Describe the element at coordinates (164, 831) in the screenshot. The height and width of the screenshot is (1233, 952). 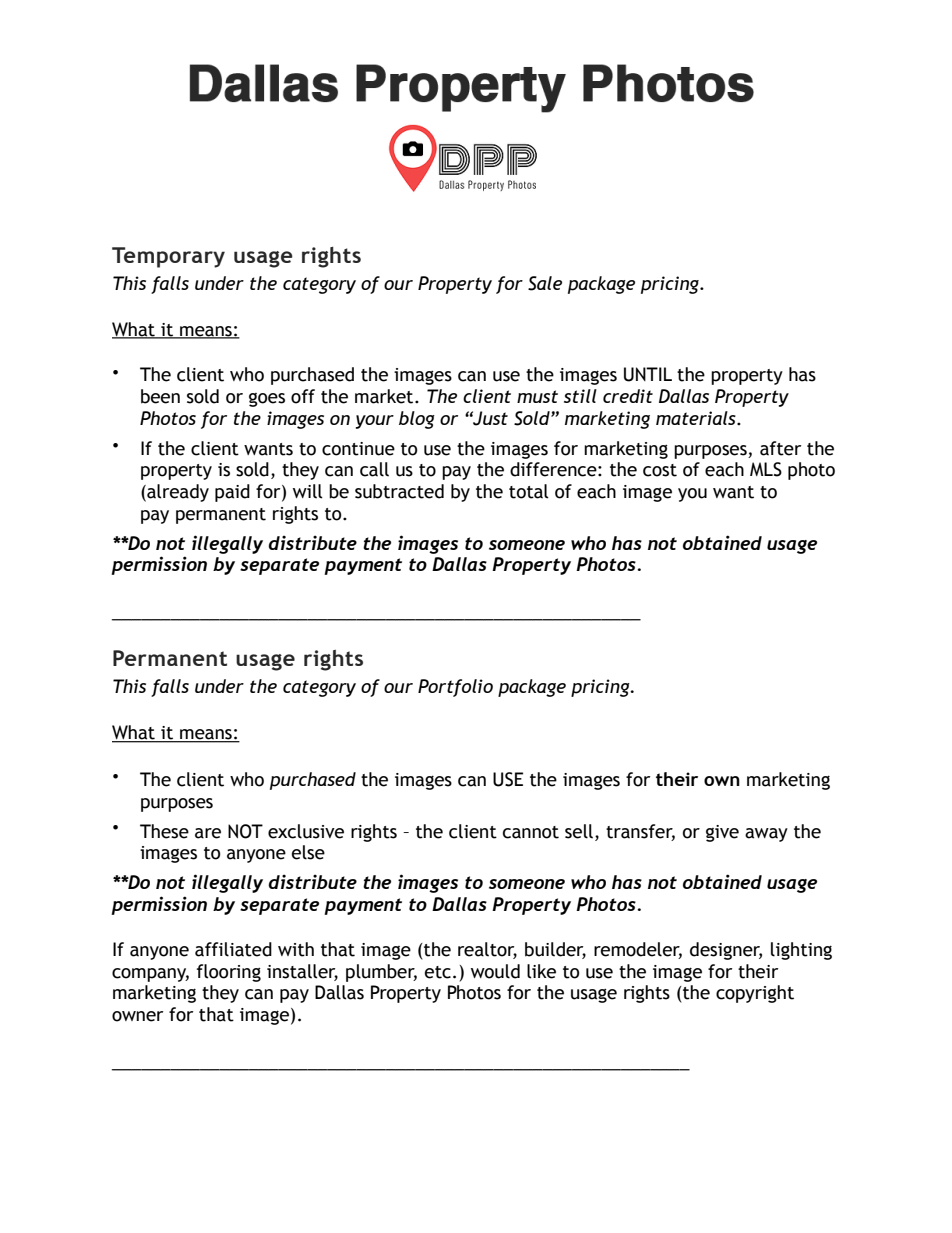
I see `These` at that location.
